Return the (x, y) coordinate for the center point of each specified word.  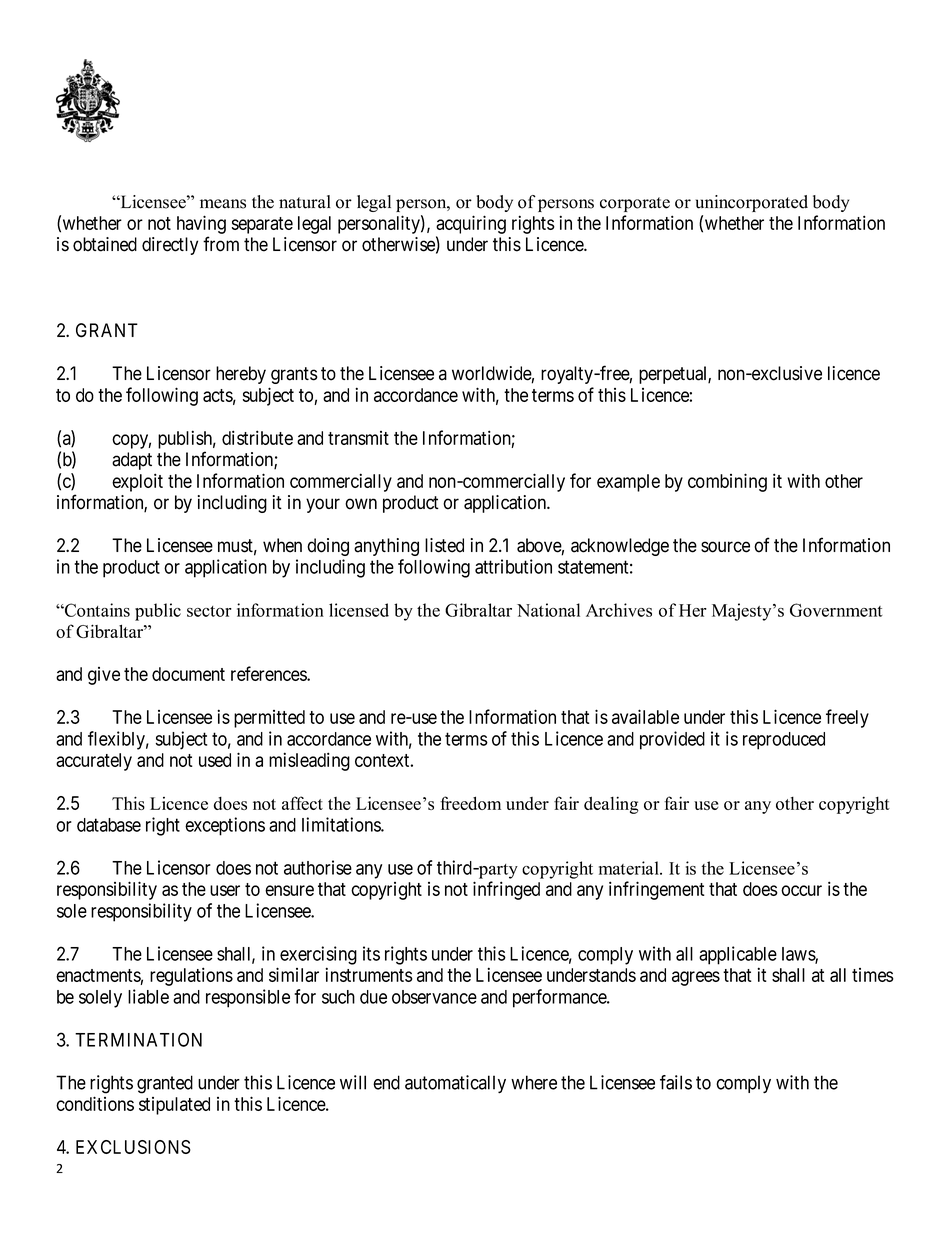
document (188, 674)
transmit (358, 438)
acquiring (471, 224)
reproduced (784, 741)
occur (801, 890)
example (628, 483)
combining (727, 482)
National (548, 610)
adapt (132, 461)
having (201, 224)
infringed (506, 890)
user (225, 890)
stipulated (174, 1106)
